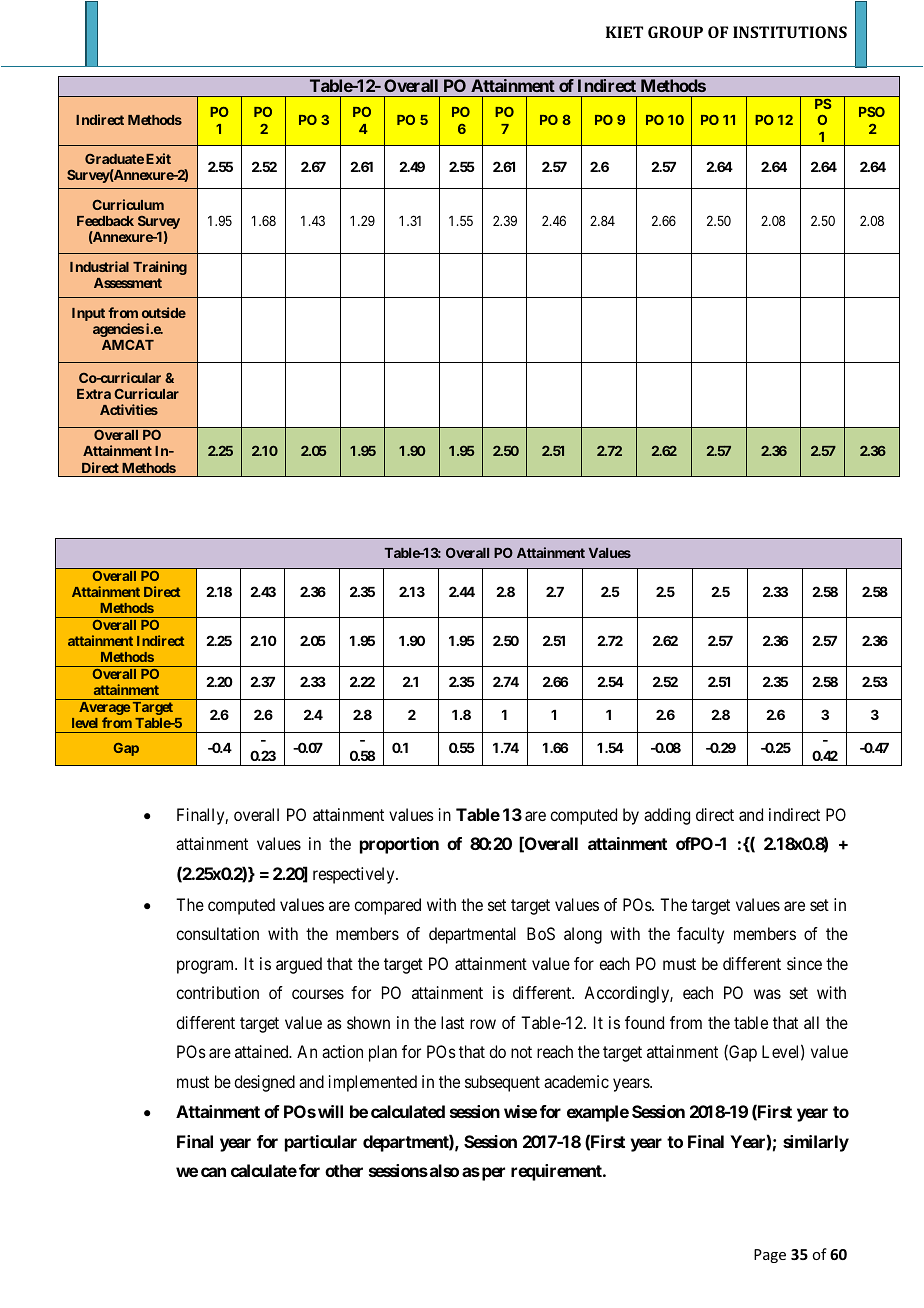  Describe the element at coordinates (790, 32) in the image. I see `INSTITUTIONS` at that location.
